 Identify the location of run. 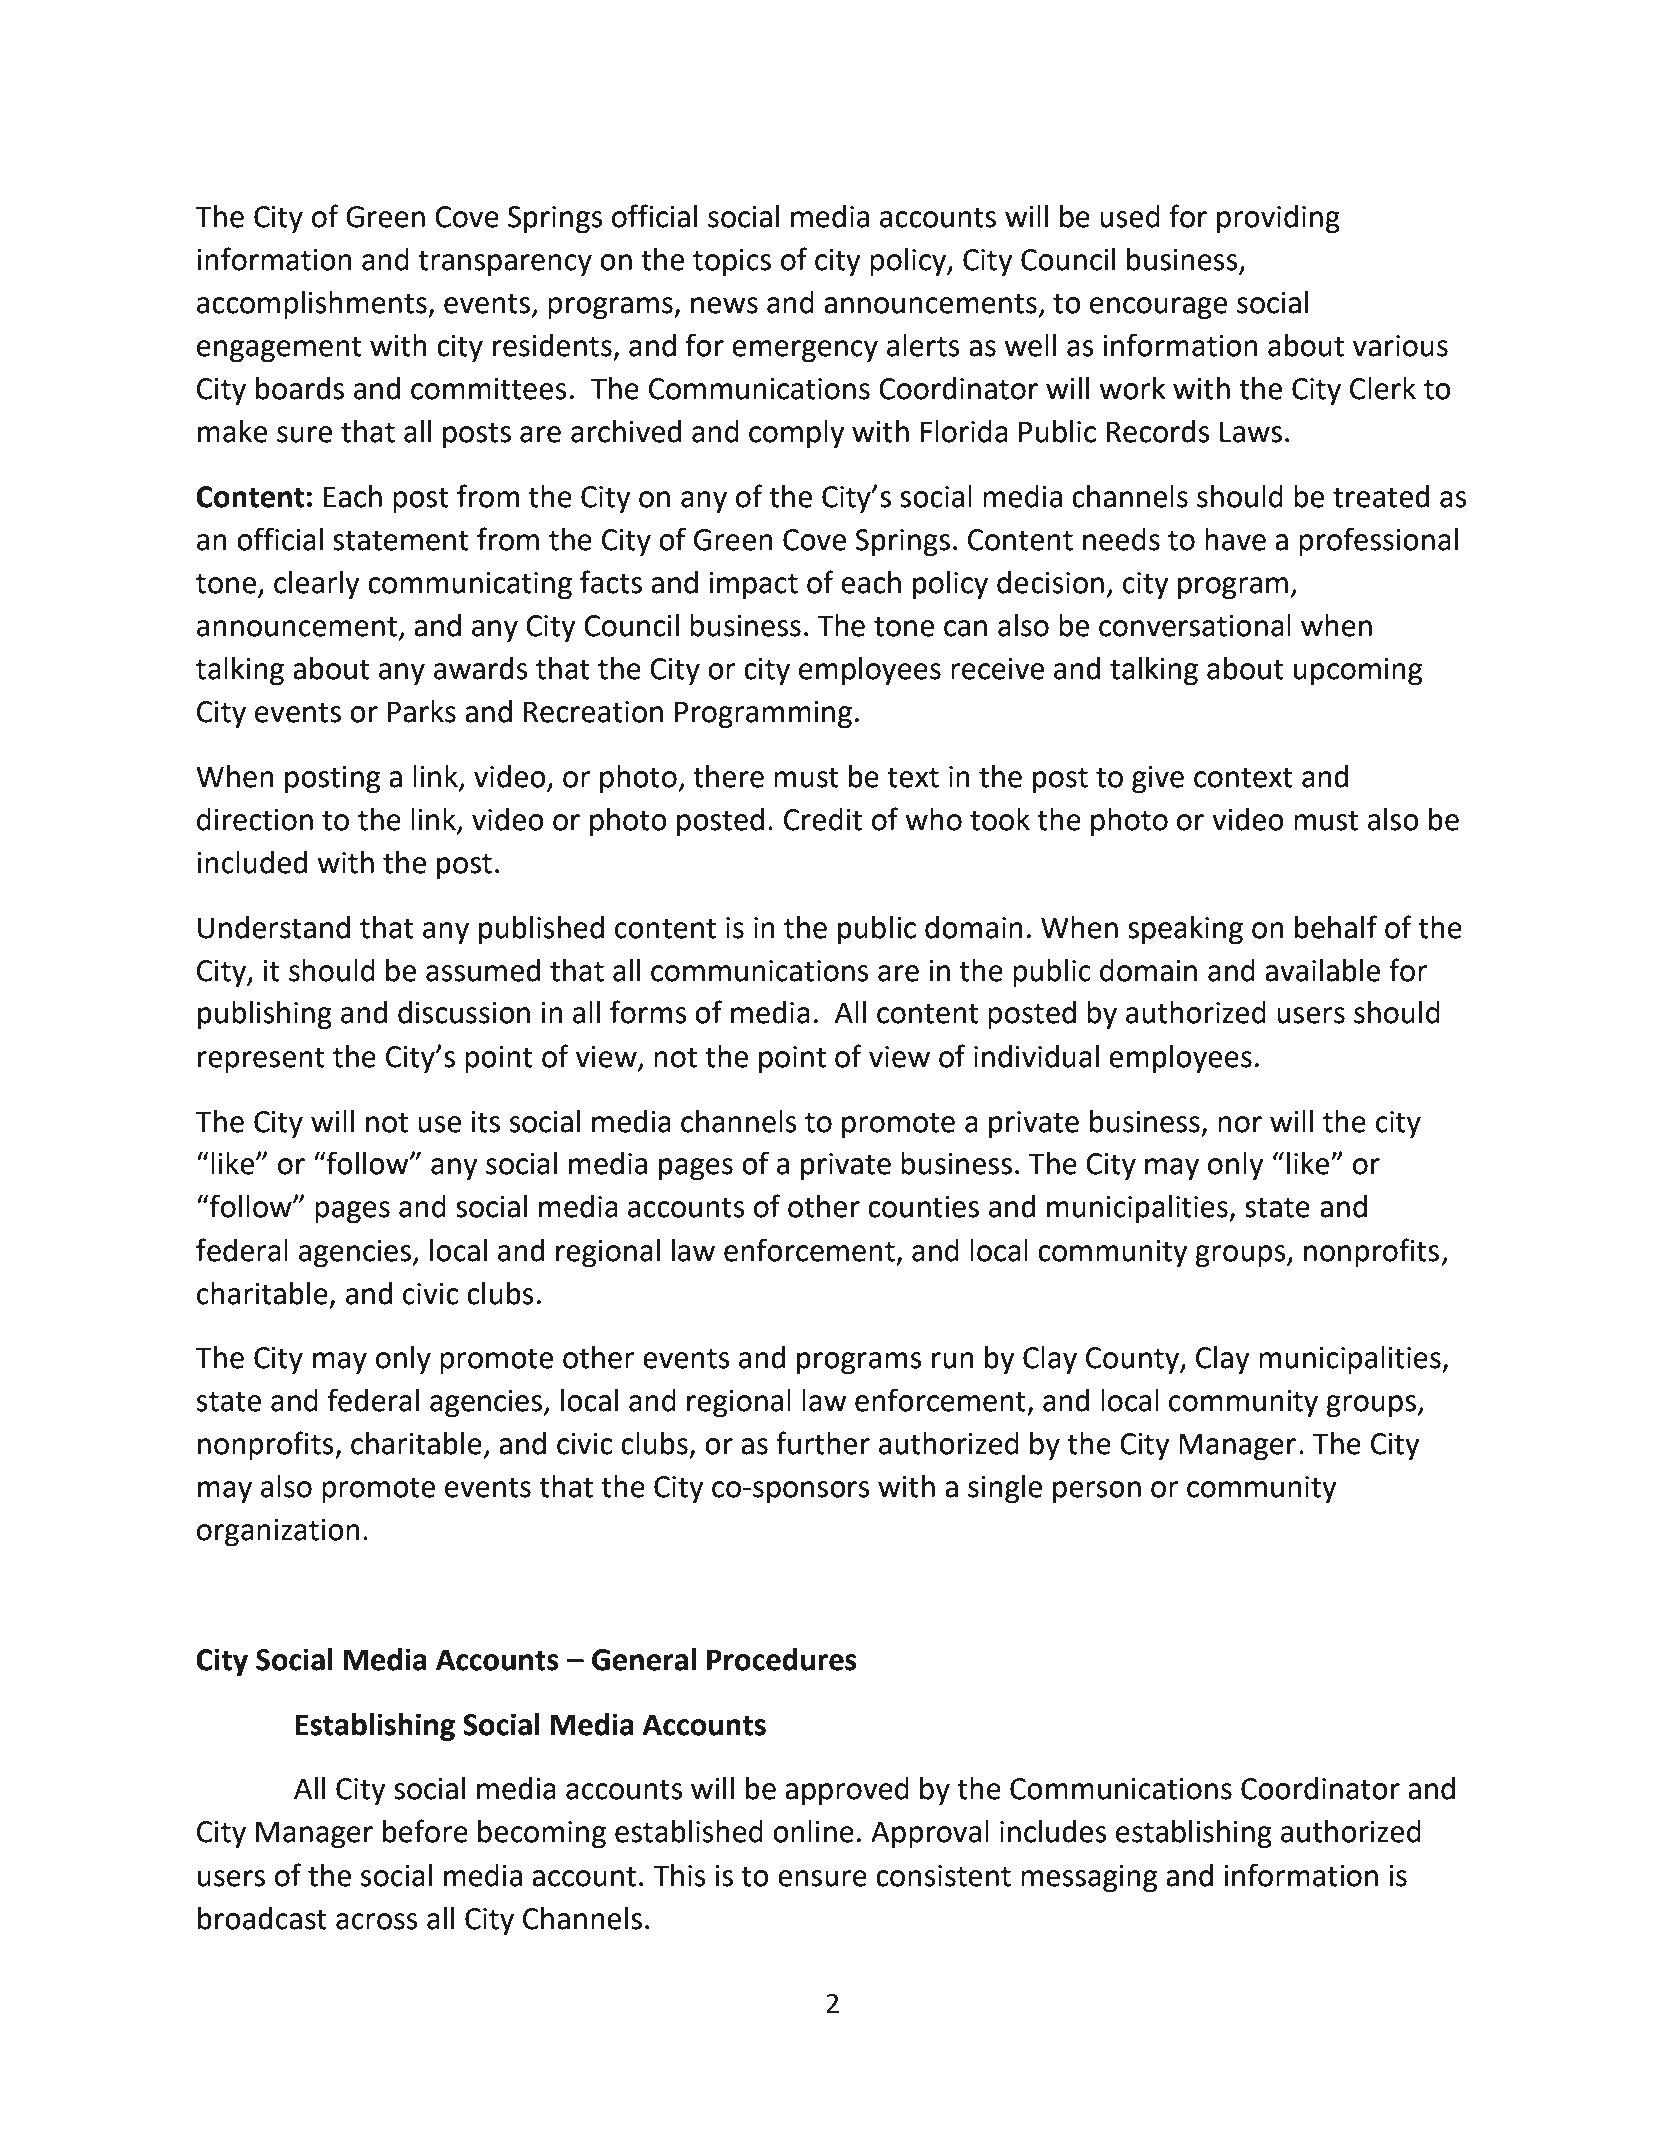
(953, 1360).
